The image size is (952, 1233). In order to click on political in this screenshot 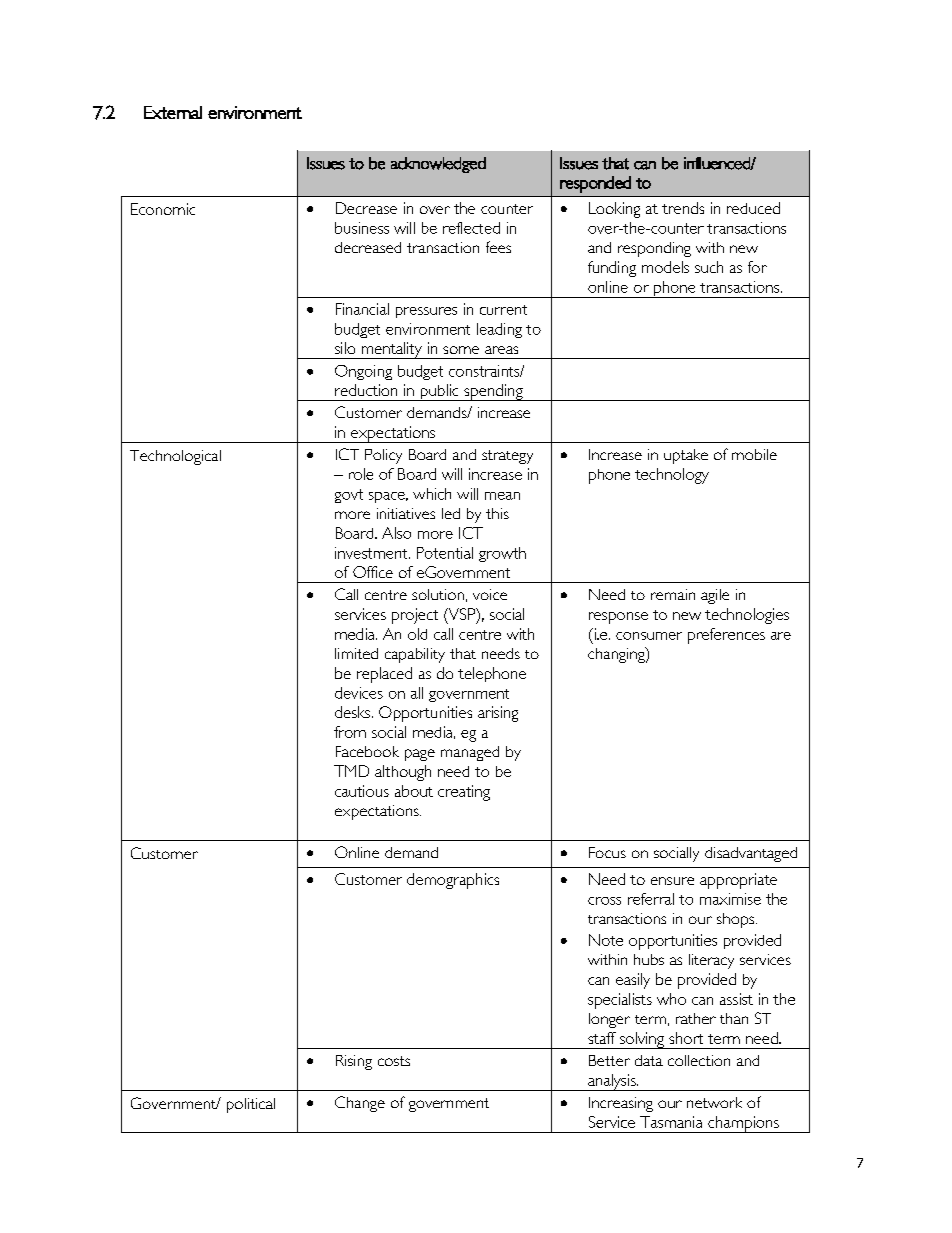, I will do `click(251, 1105)`.
